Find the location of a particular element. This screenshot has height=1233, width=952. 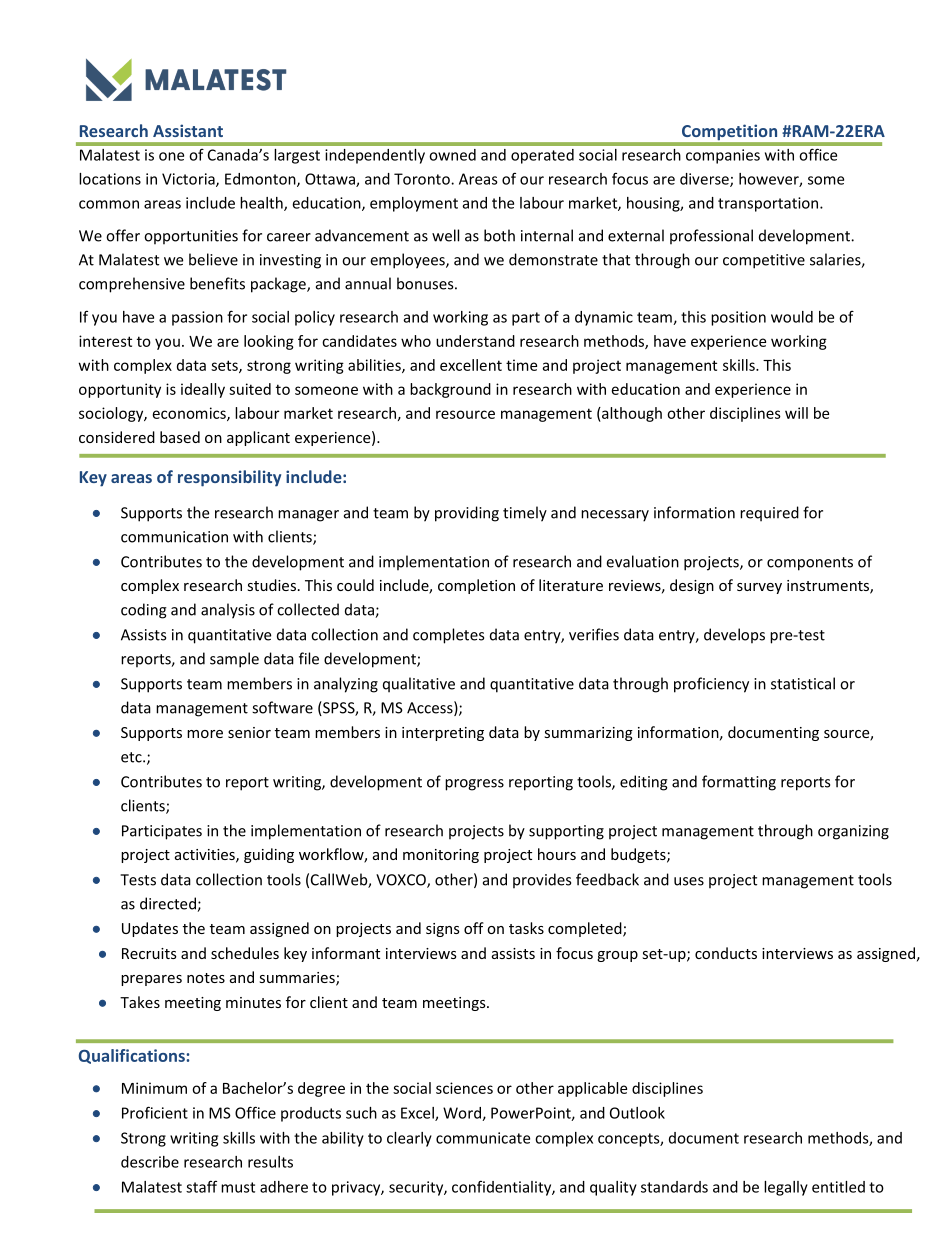

communicate is located at coordinates (483, 1138).
